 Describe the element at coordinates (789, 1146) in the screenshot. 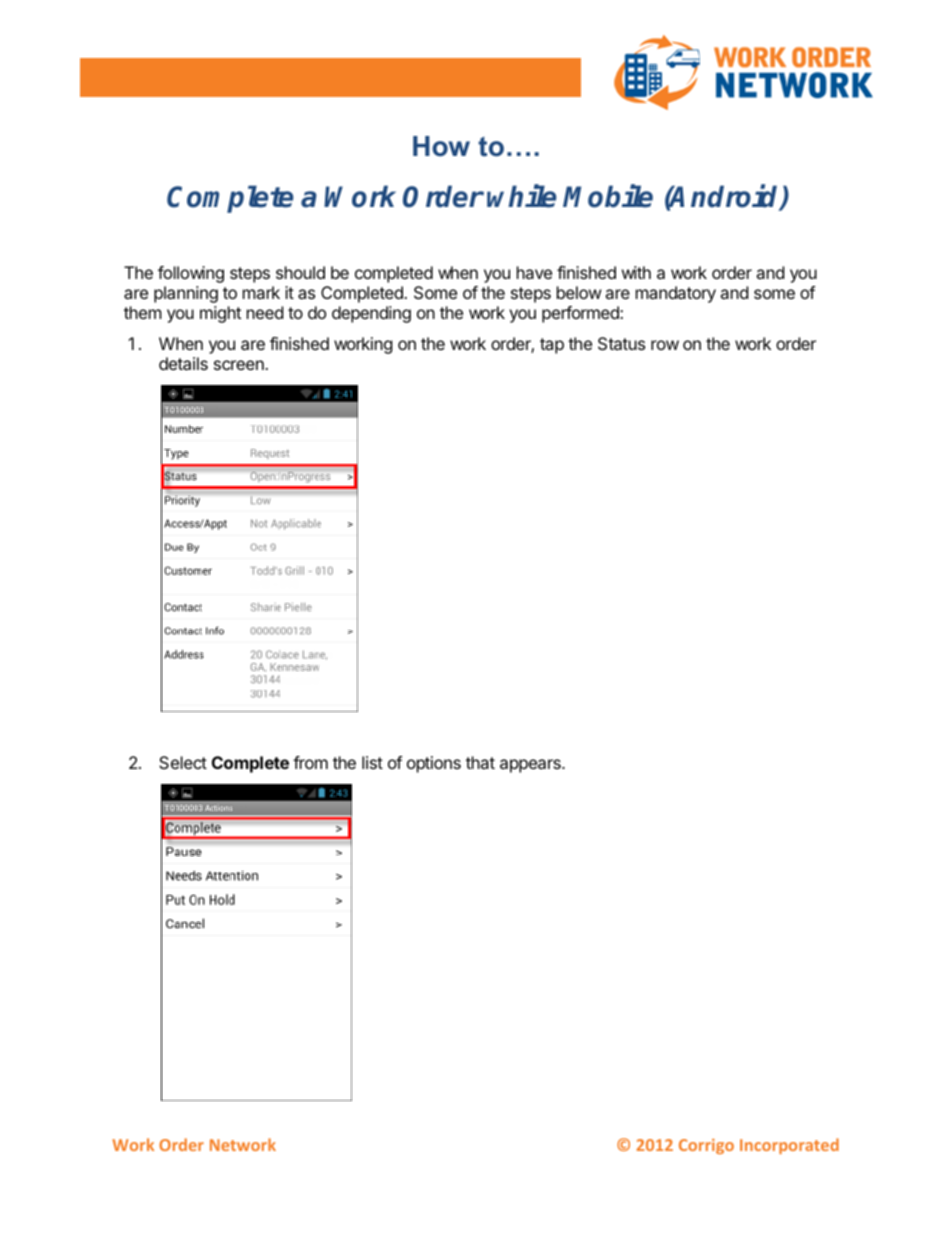

I see `Incorporated` at that location.
